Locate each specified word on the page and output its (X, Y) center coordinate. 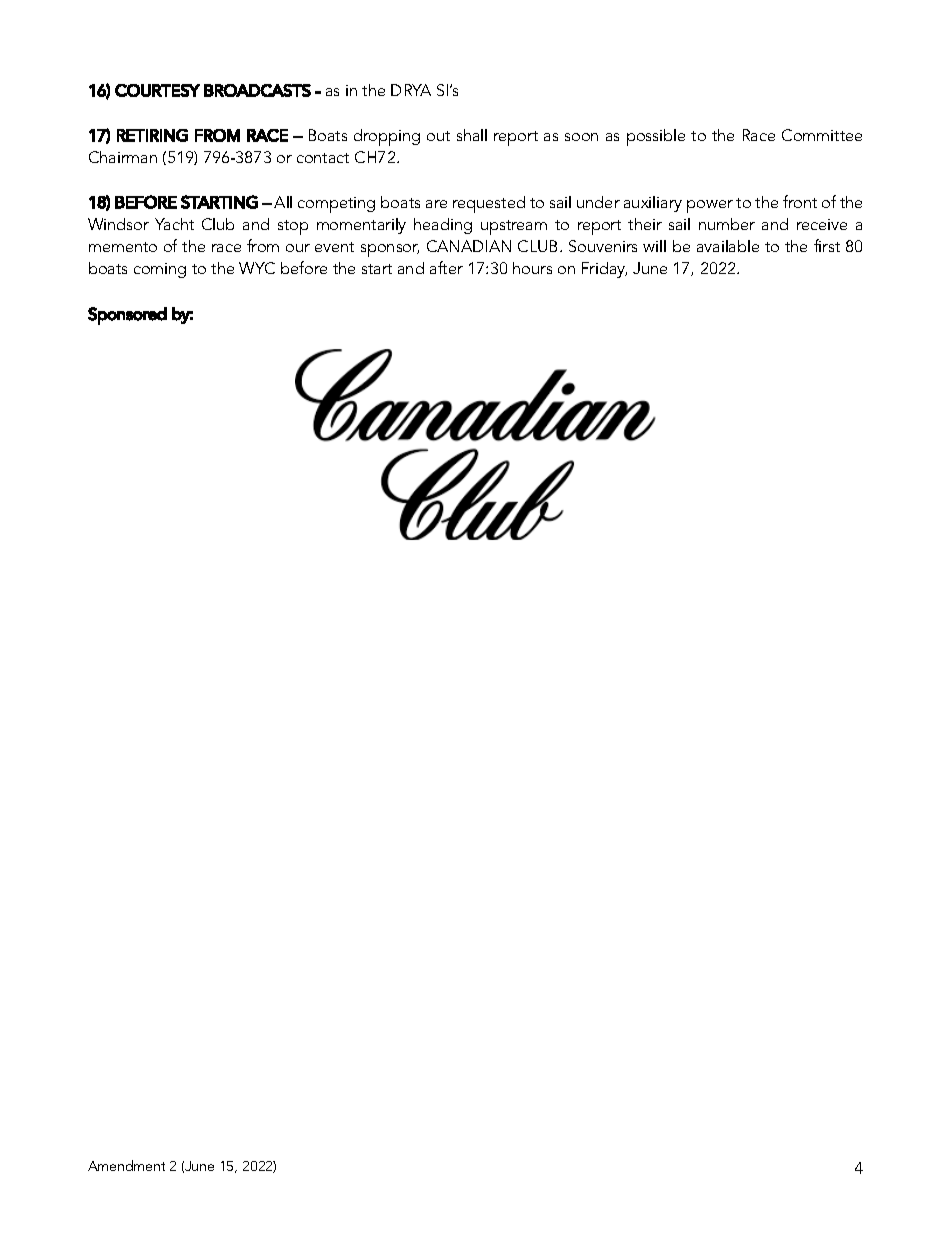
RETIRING (152, 135)
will (654, 246)
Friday (604, 270)
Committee (822, 135)
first (827, 245)
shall (472, 135)
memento (123, 247)
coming (160, 270)
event (334, 247)
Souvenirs (603, 246)
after (446, 267)
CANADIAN (469, 246)
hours (532, 268)
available (728, 246)
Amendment (126, 1165)
